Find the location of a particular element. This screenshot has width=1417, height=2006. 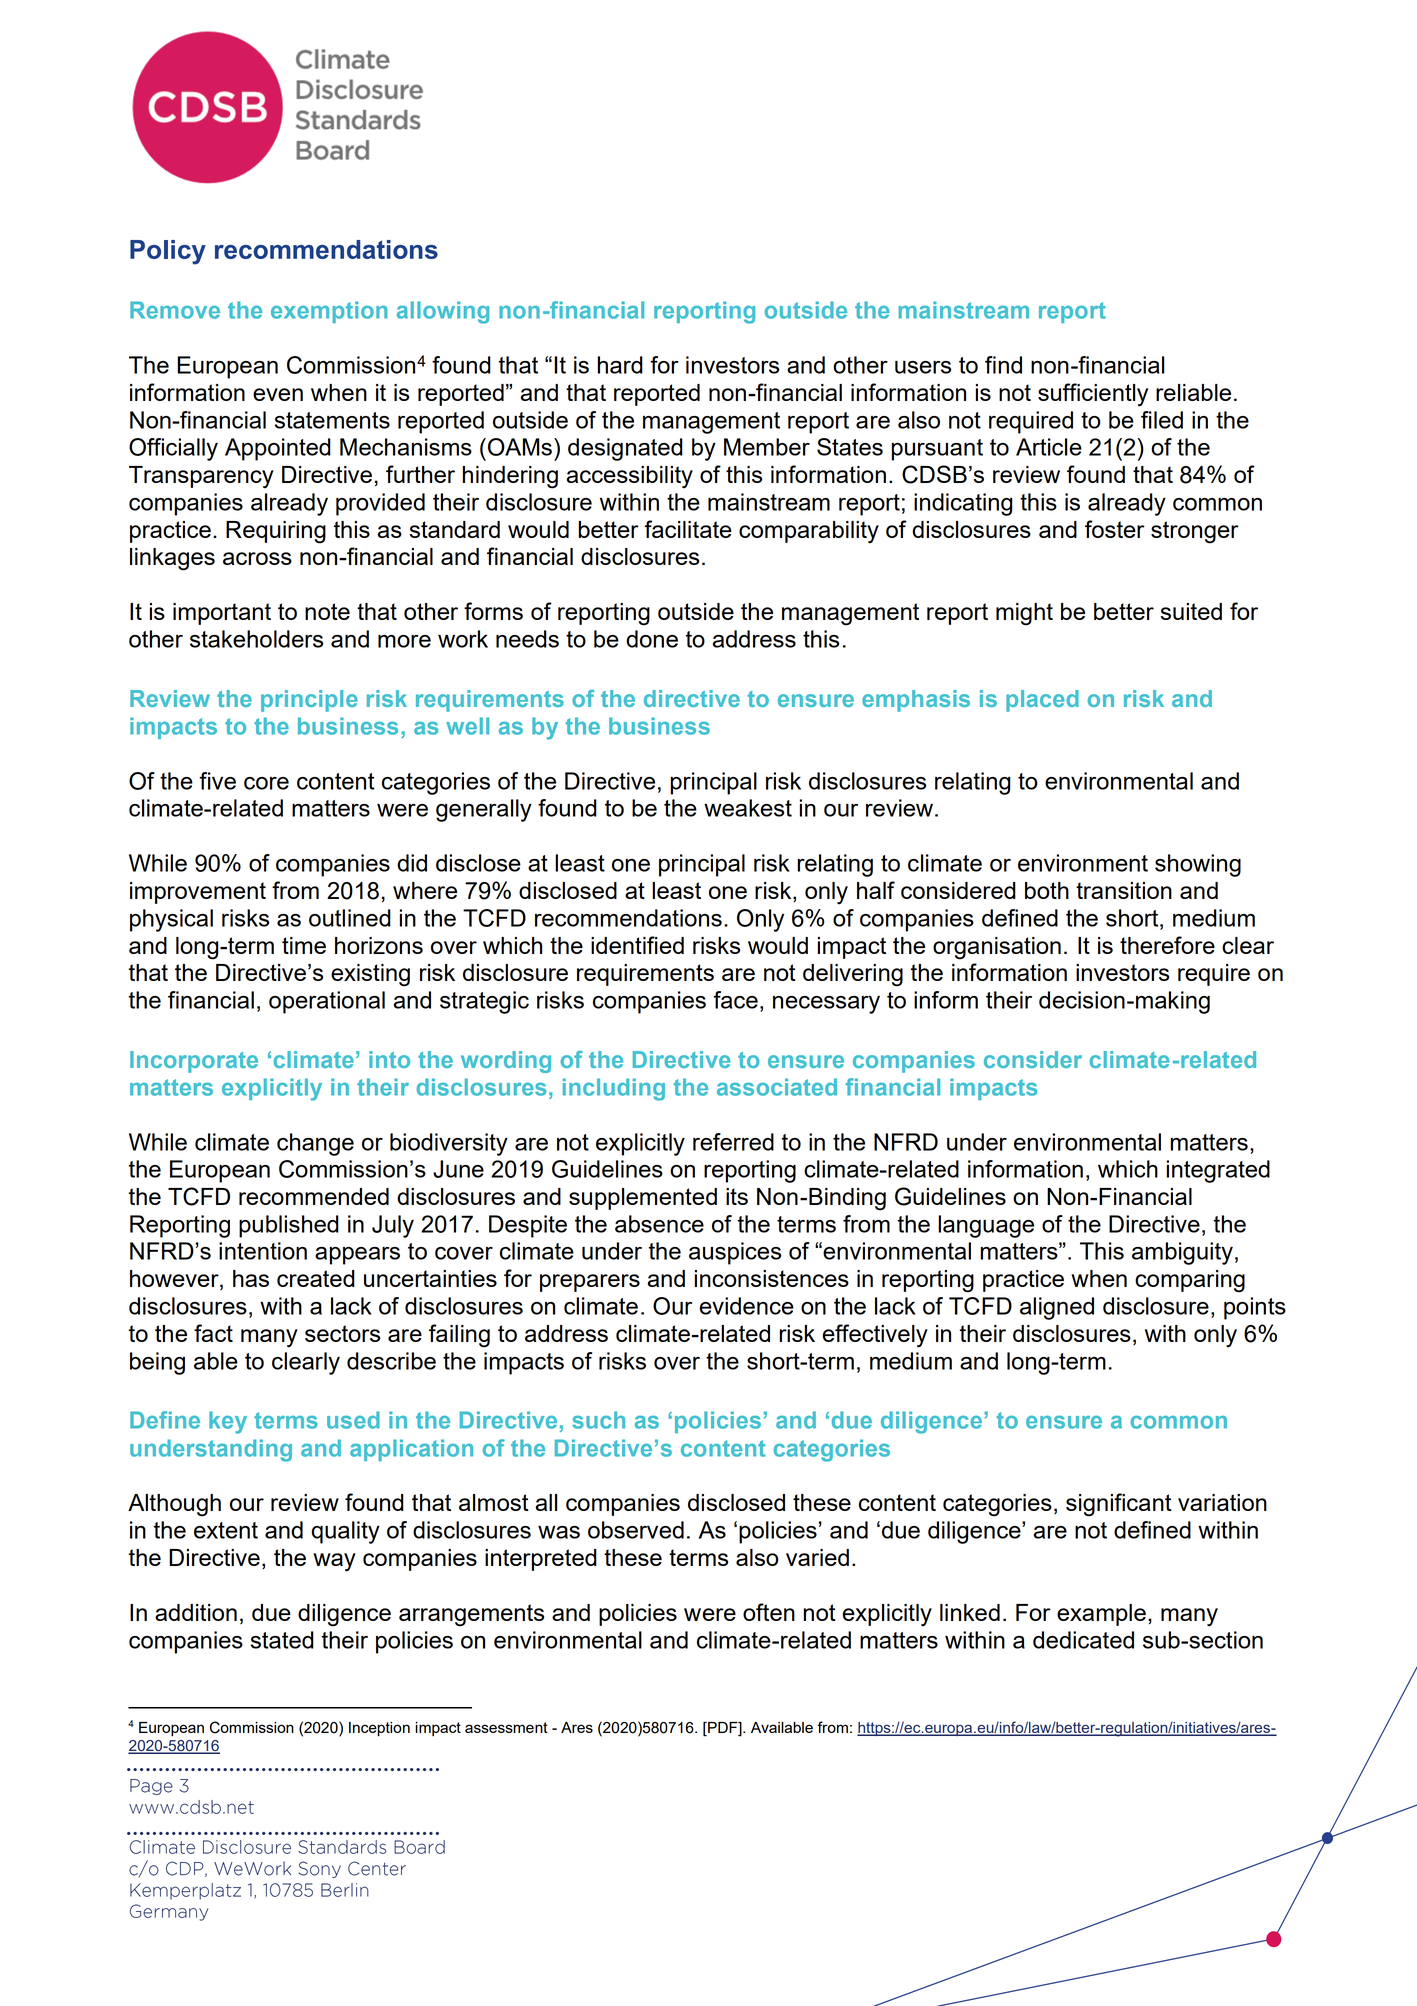

sectors is located at coordinates (342, 1333).
